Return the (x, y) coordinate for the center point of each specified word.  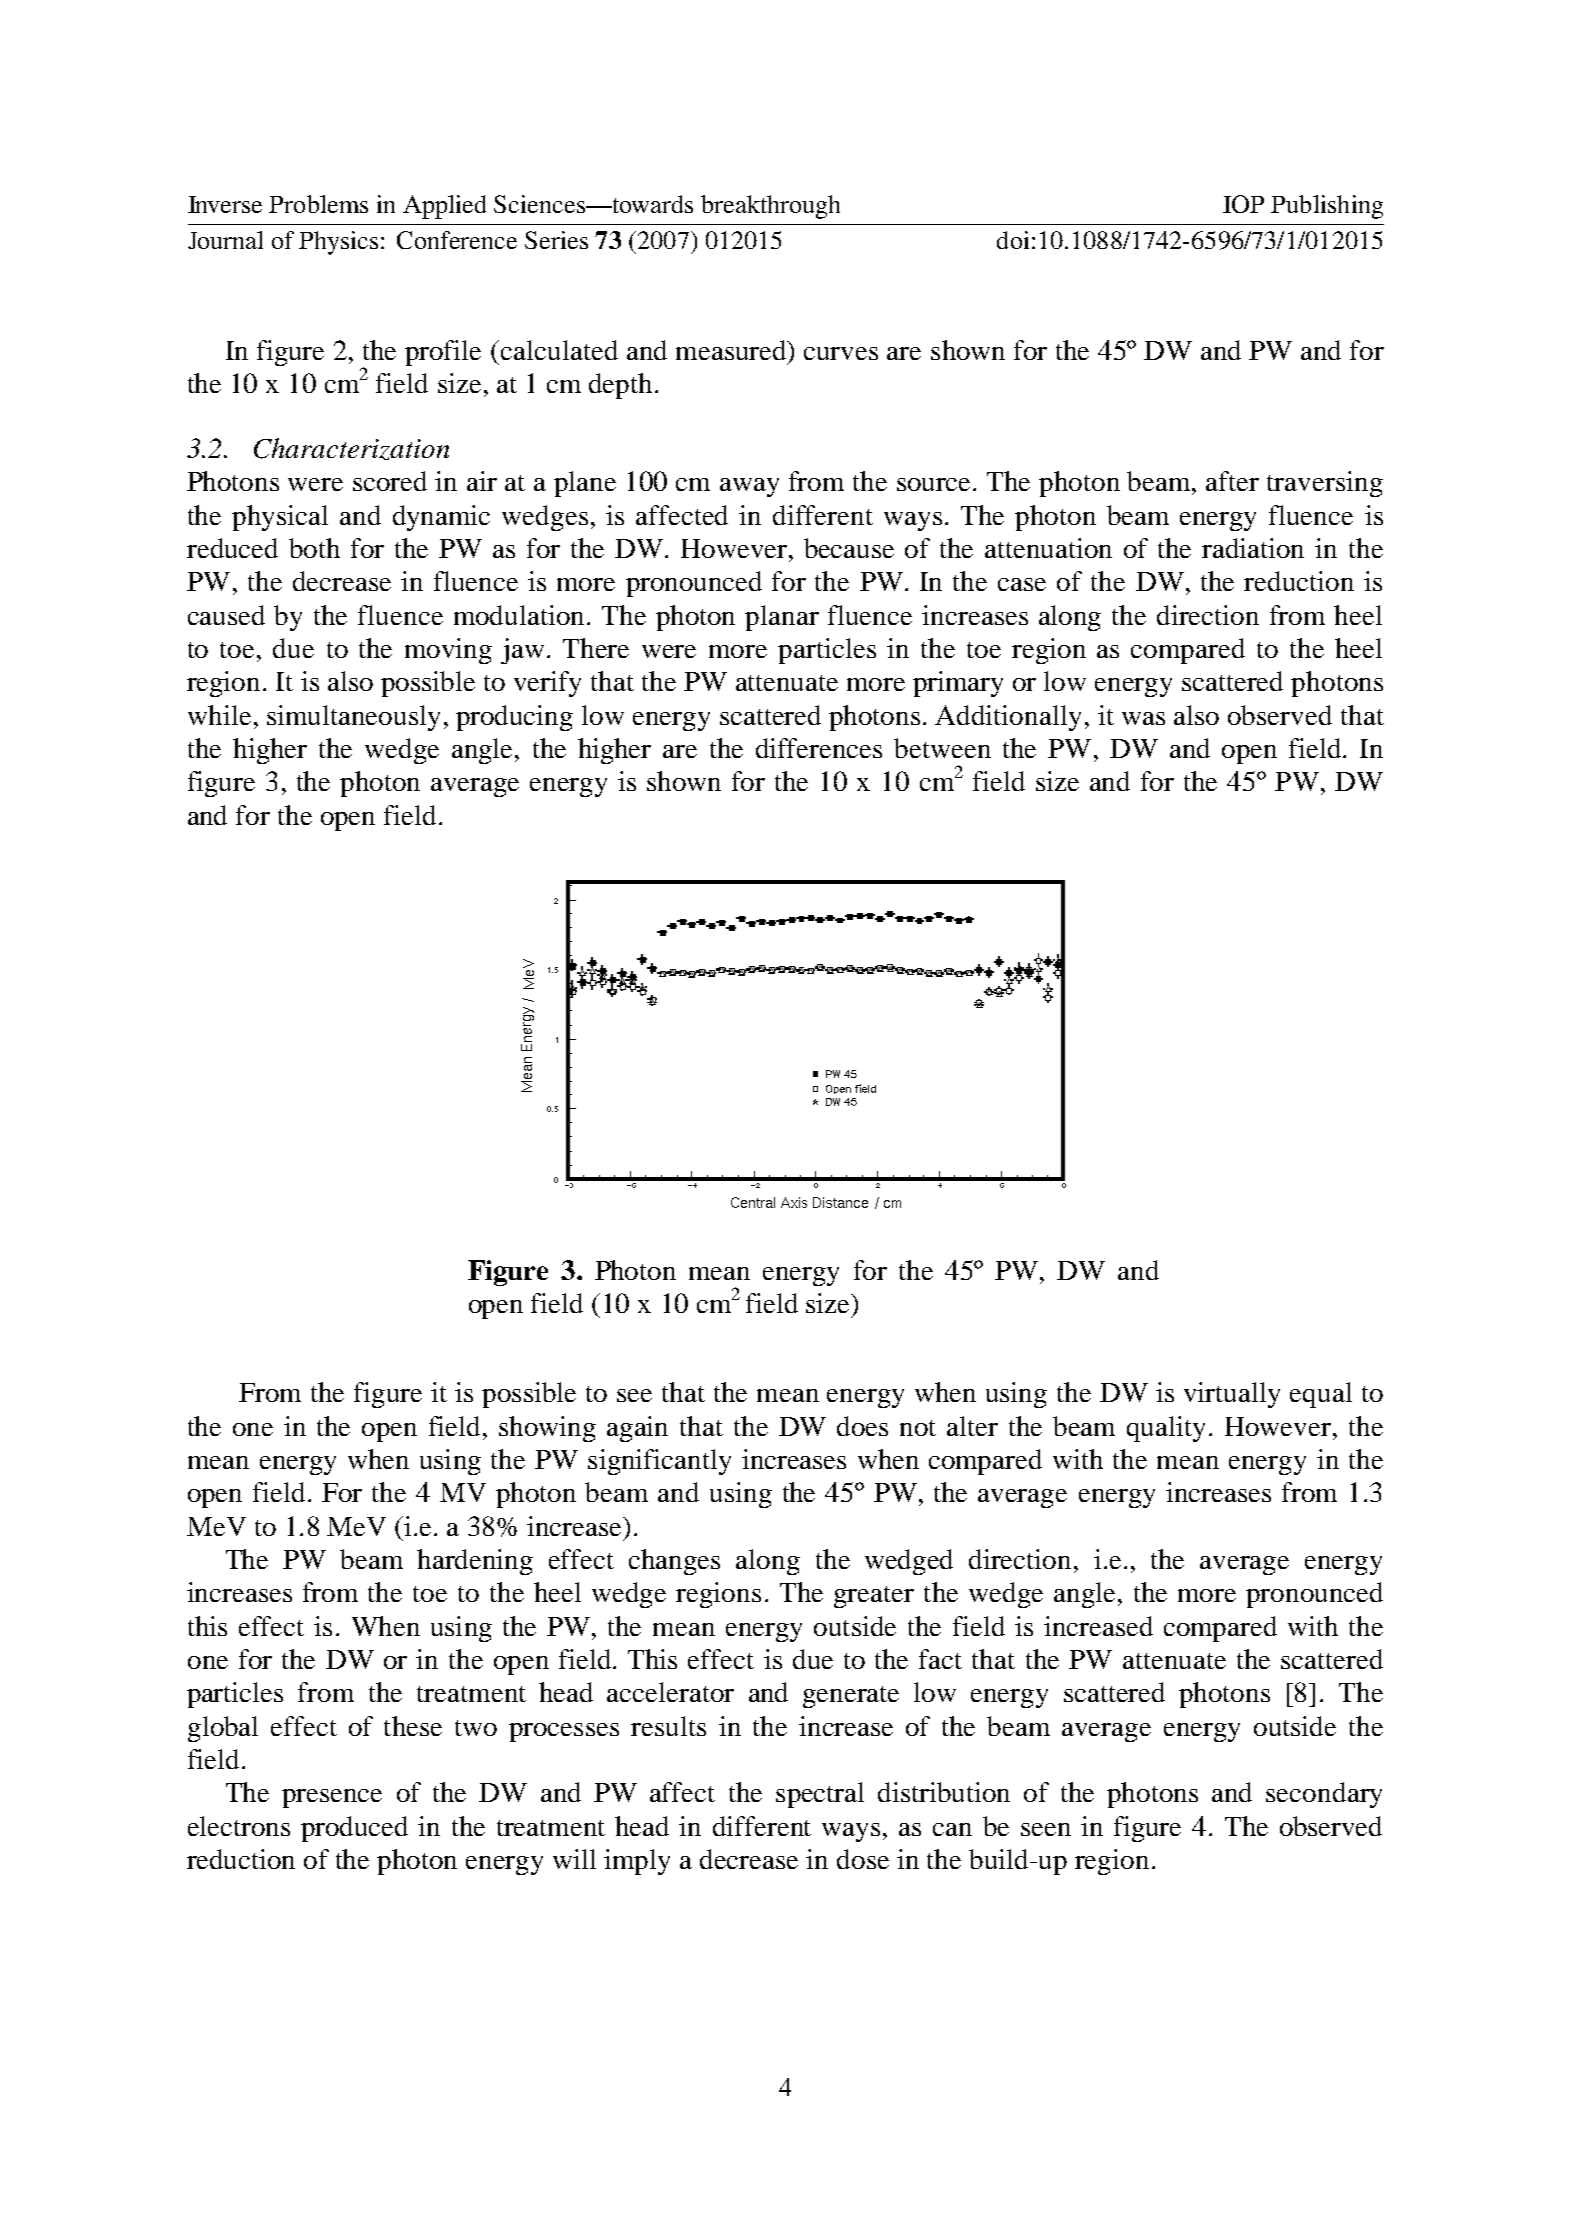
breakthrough (770, 207)
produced (354, 1829)
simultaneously (353, 718)
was (1143, 718)
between (942, 748)
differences (819, 748)
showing (547, 1429)
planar (782, 618)
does (862, 1426)
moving (448, 651)
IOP (1243, 204)
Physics (340, 243)
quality (1166, 1429)
